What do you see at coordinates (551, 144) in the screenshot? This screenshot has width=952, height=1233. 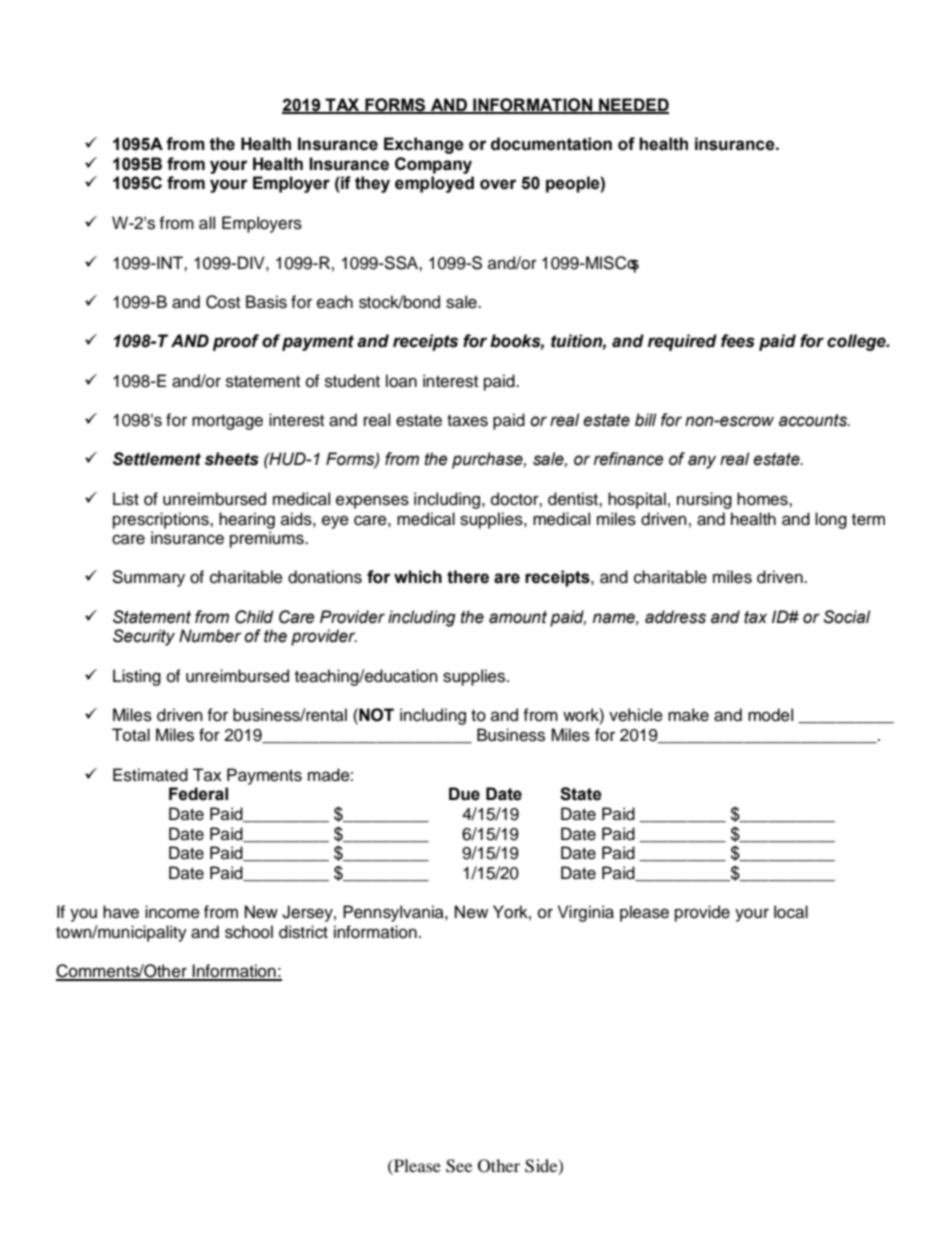 I see `documentation` at bounding box center [551, 144].
